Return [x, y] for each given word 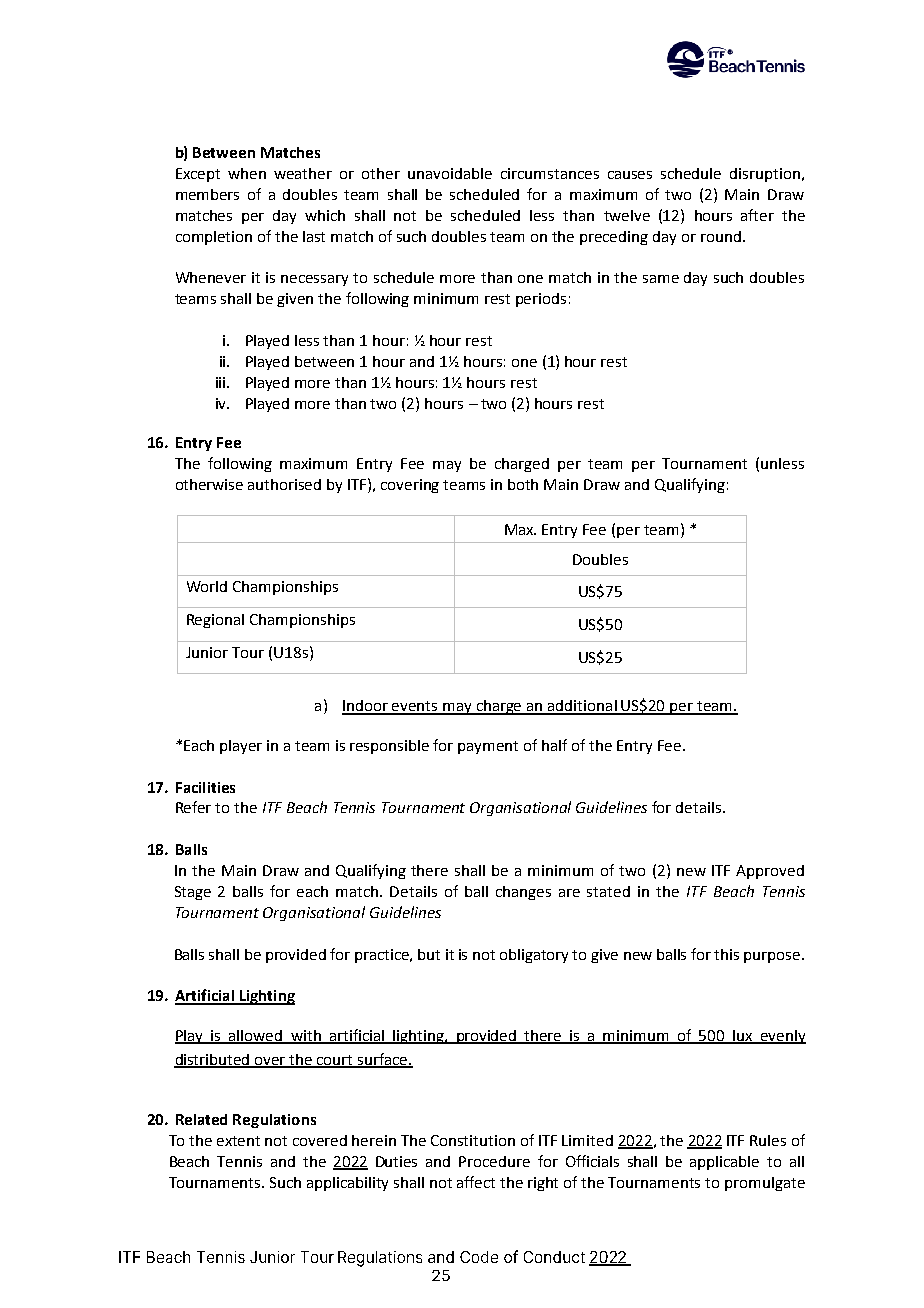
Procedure [494, 1161]
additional [582, 707]
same [661, 279]
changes [523, 893]
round [721, 236]
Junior [207, 652]
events [415, 707]
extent [238, 1141]
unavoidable [450, 173]
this [726, 954]
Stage [193, 893]
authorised [284, 484]
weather [303, 173]
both [523, 484]
